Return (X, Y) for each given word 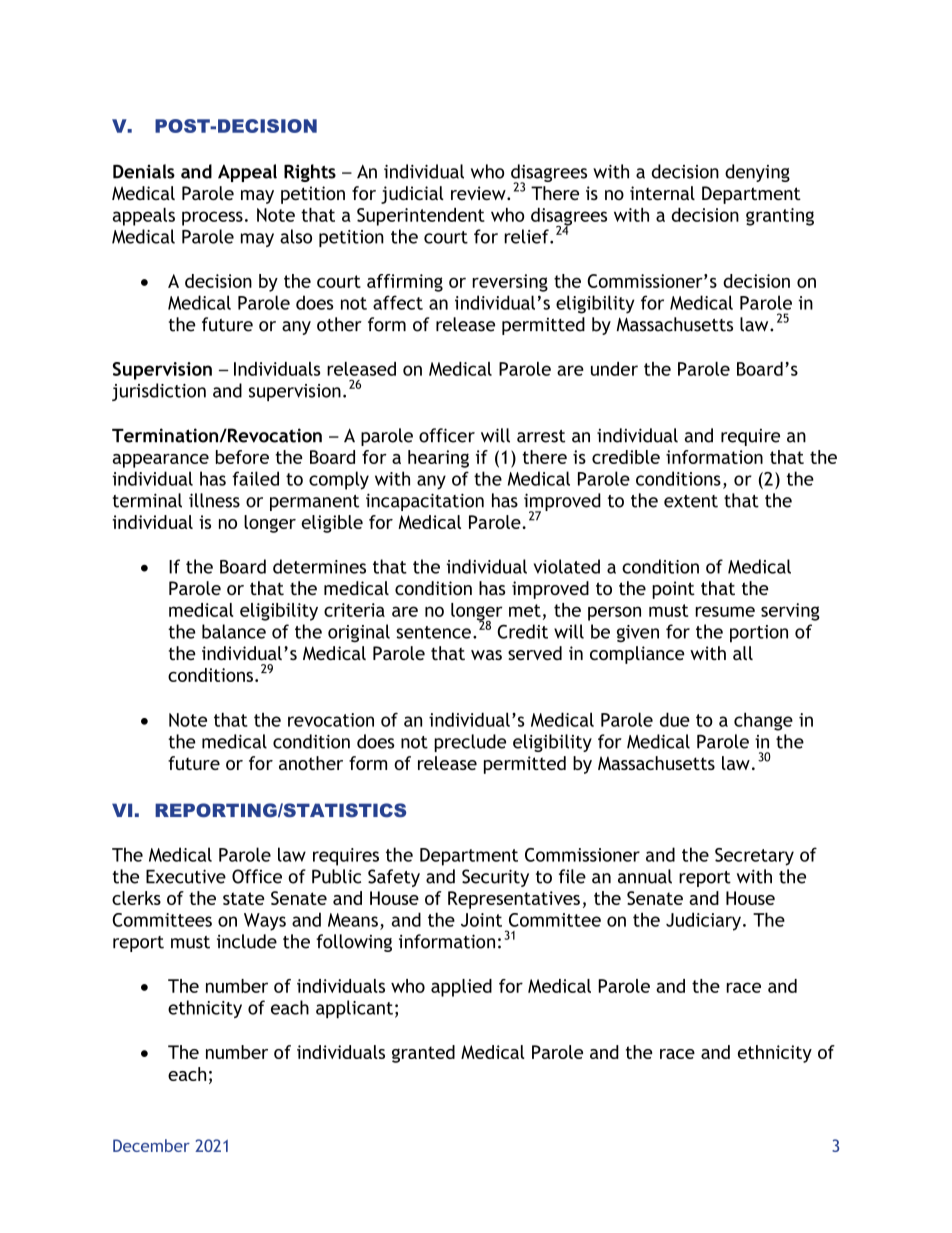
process (212, 218)
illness (214, 500)
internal (662, 193)
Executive (186, 876)
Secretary (754, 857)
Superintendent (421, 217)
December (151, 1145)
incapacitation (425, 502)
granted (423, 1054)
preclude (470, 743)
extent (691, 501)
